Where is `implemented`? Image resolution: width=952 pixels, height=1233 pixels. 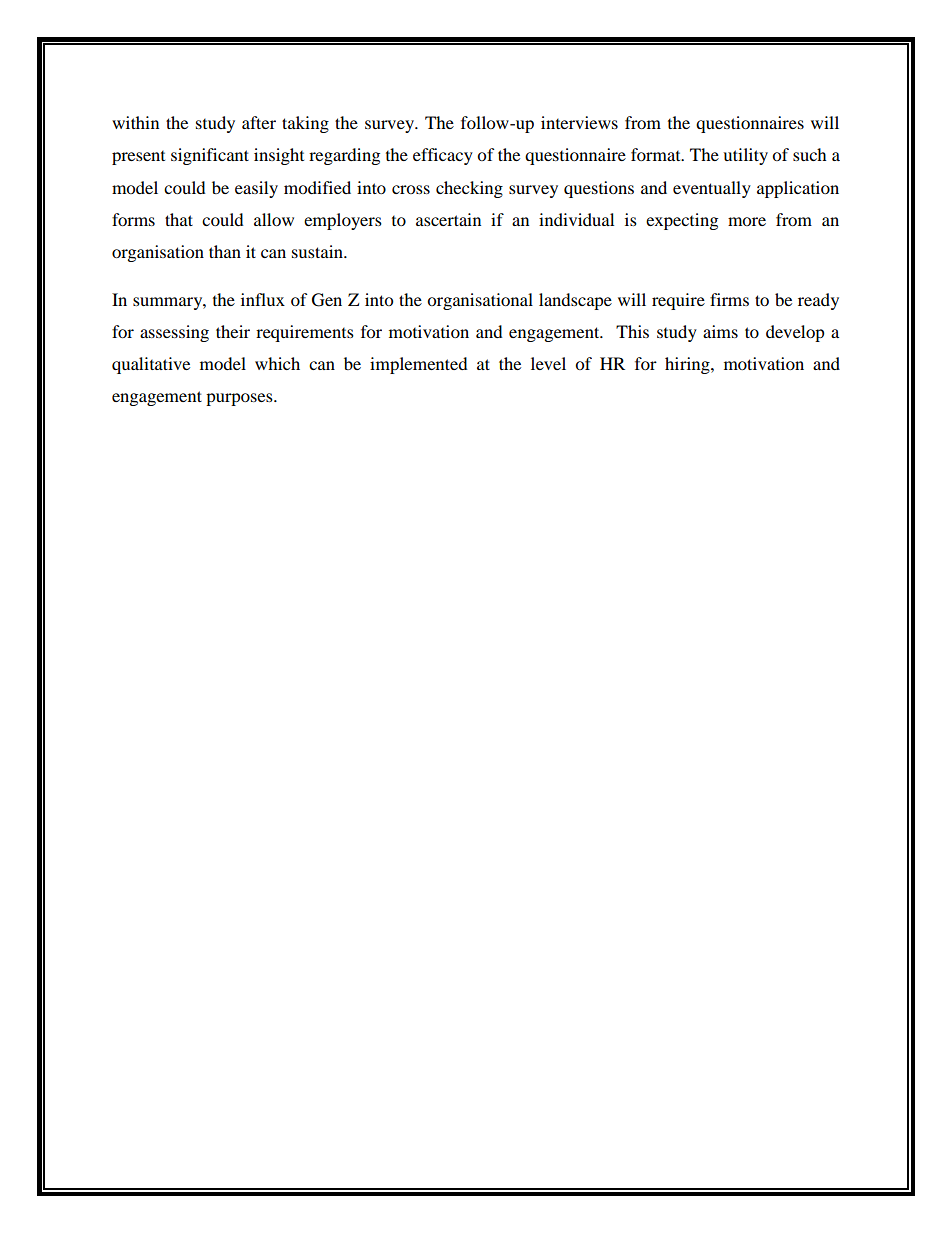 implemented is located at coordinates (419, 365).
